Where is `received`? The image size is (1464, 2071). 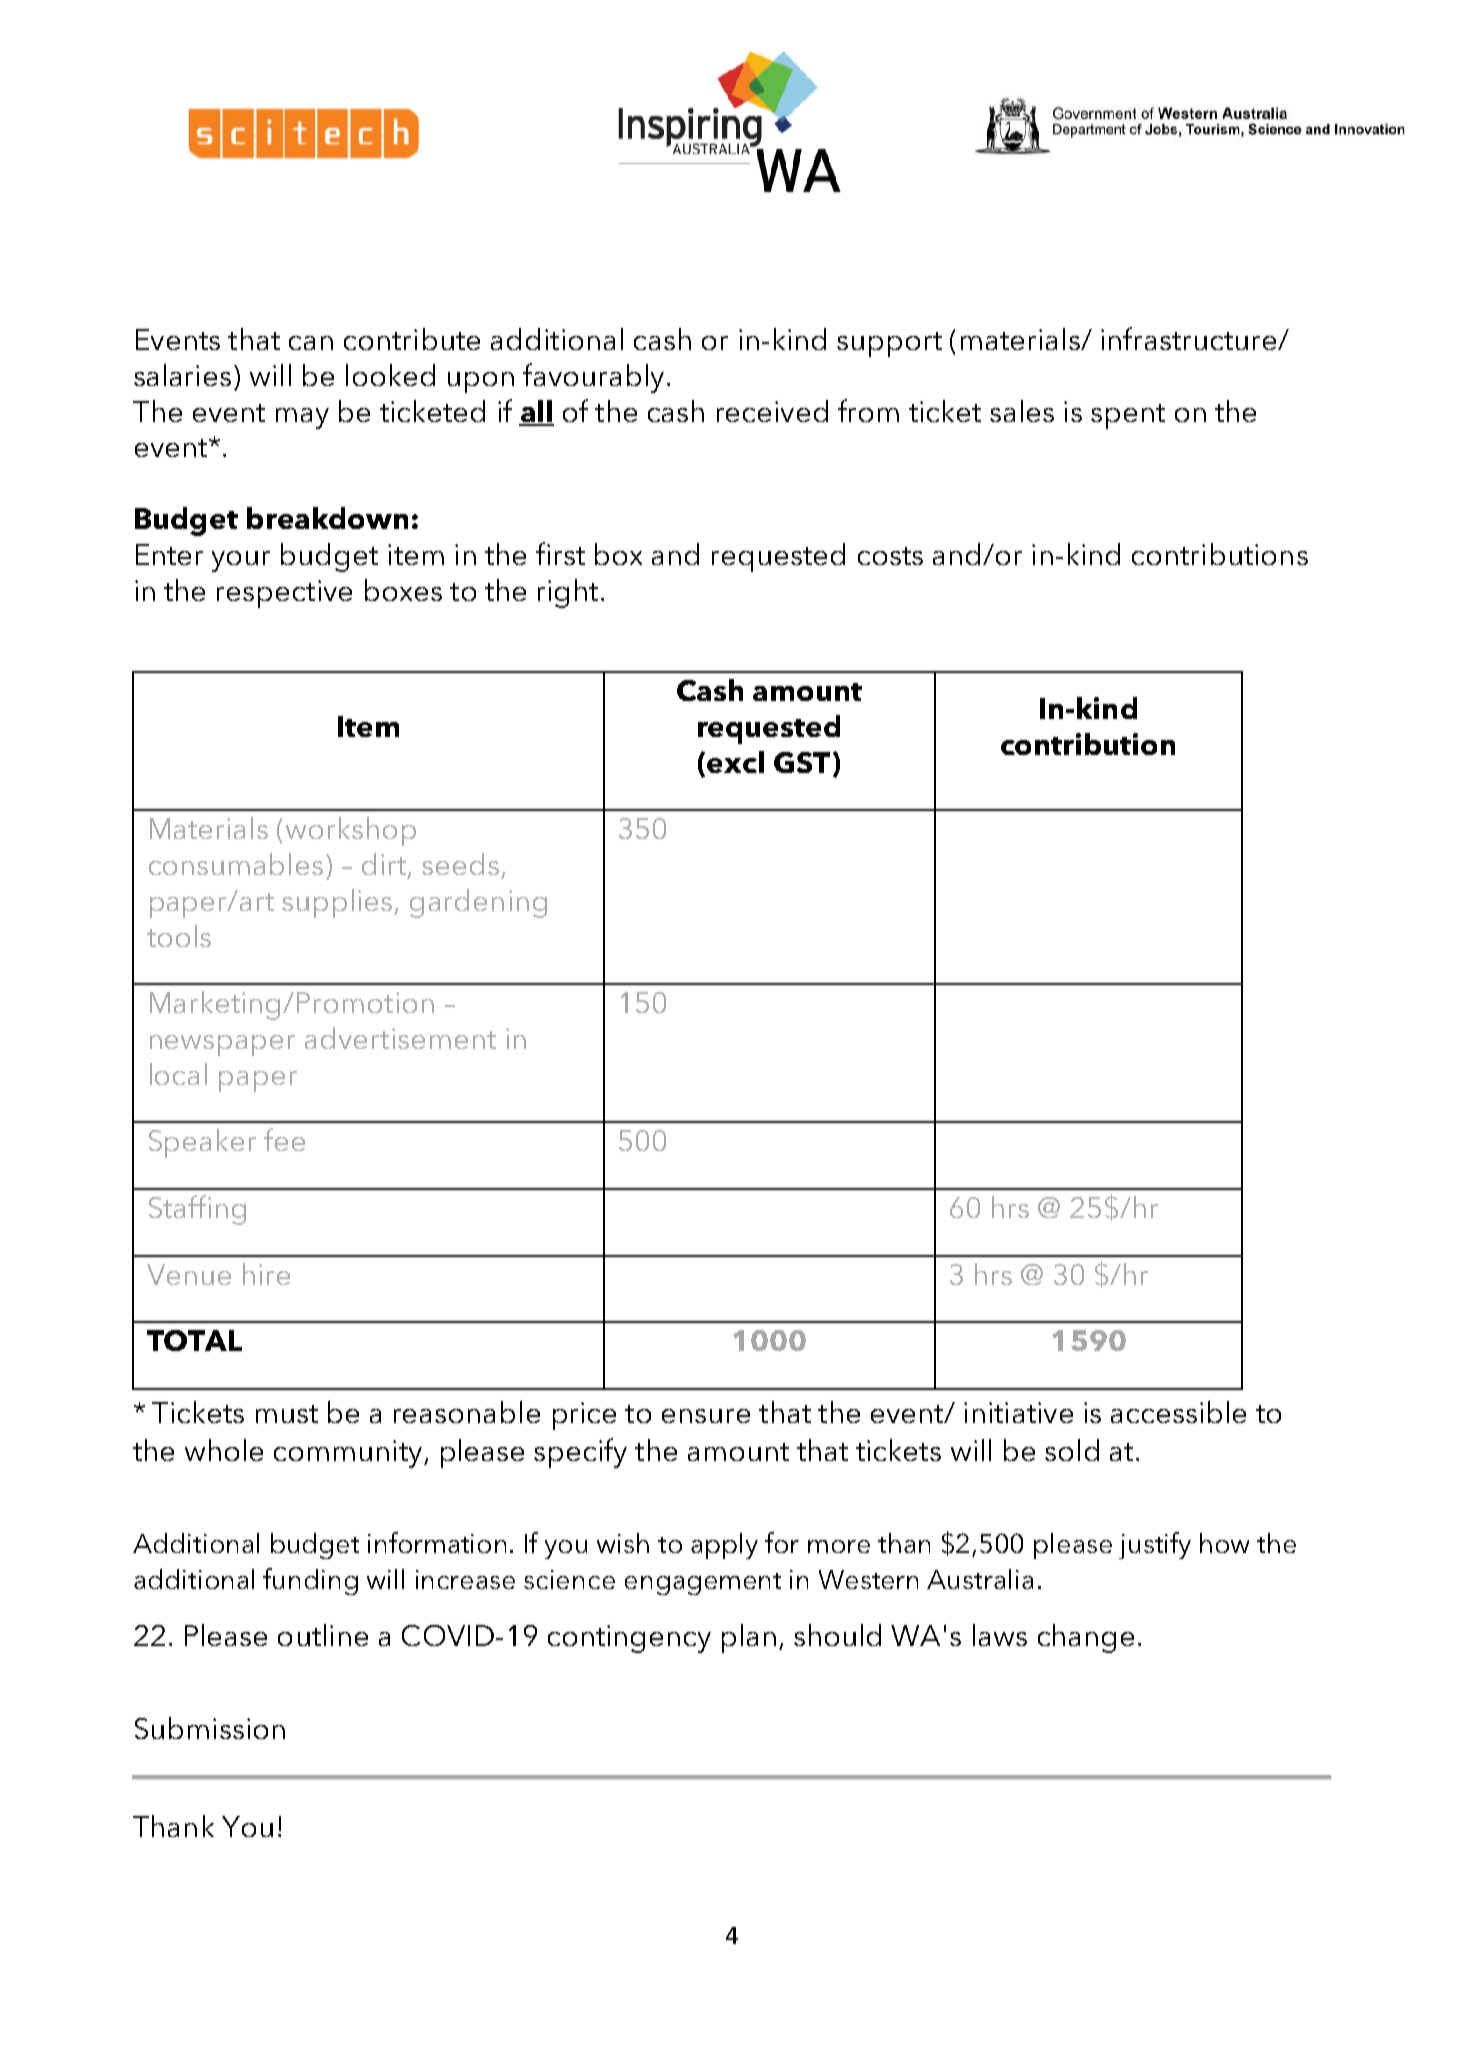 received is located at coordinates (772, 411).
